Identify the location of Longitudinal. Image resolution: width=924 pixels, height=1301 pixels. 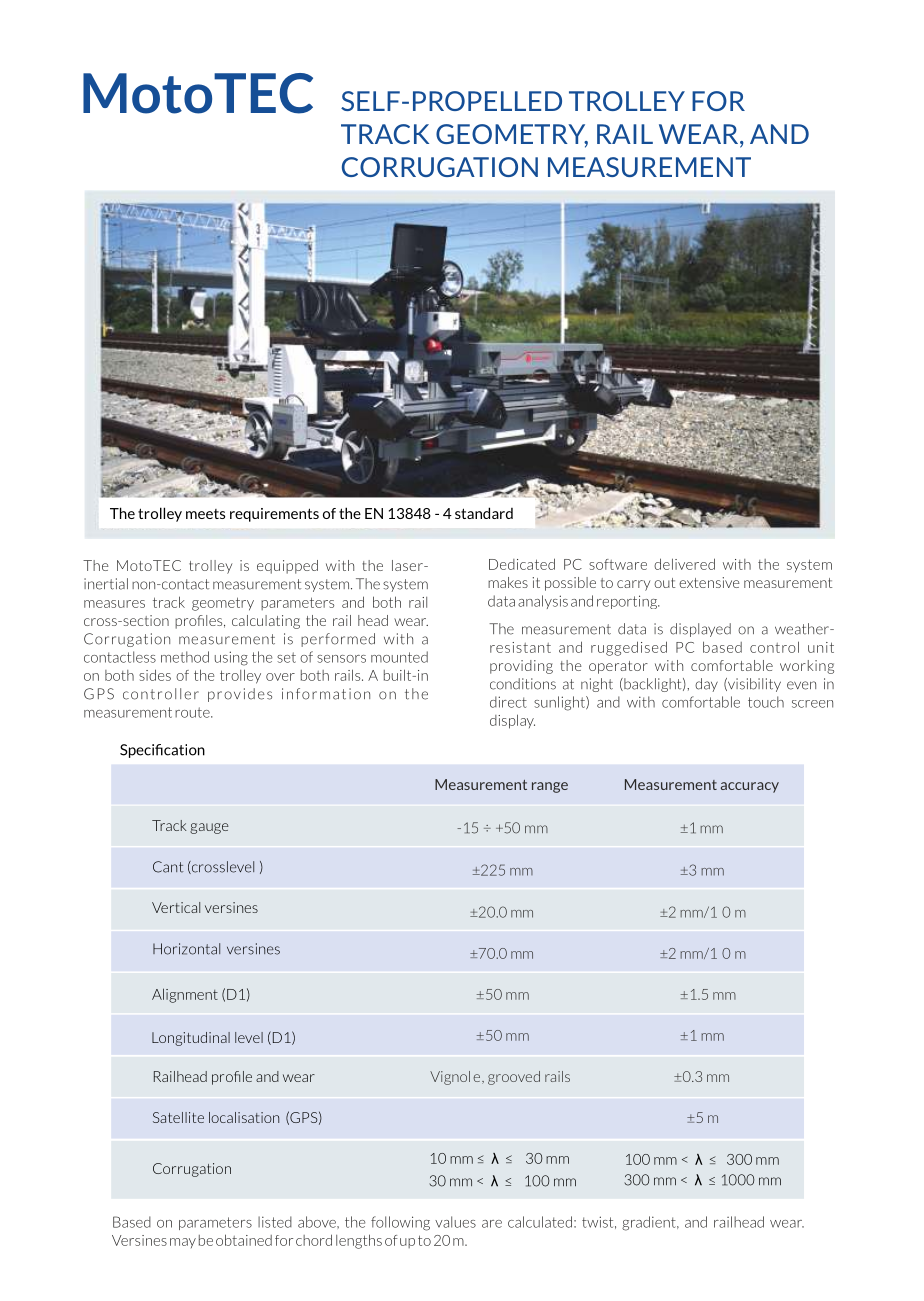
(191, 1039).
